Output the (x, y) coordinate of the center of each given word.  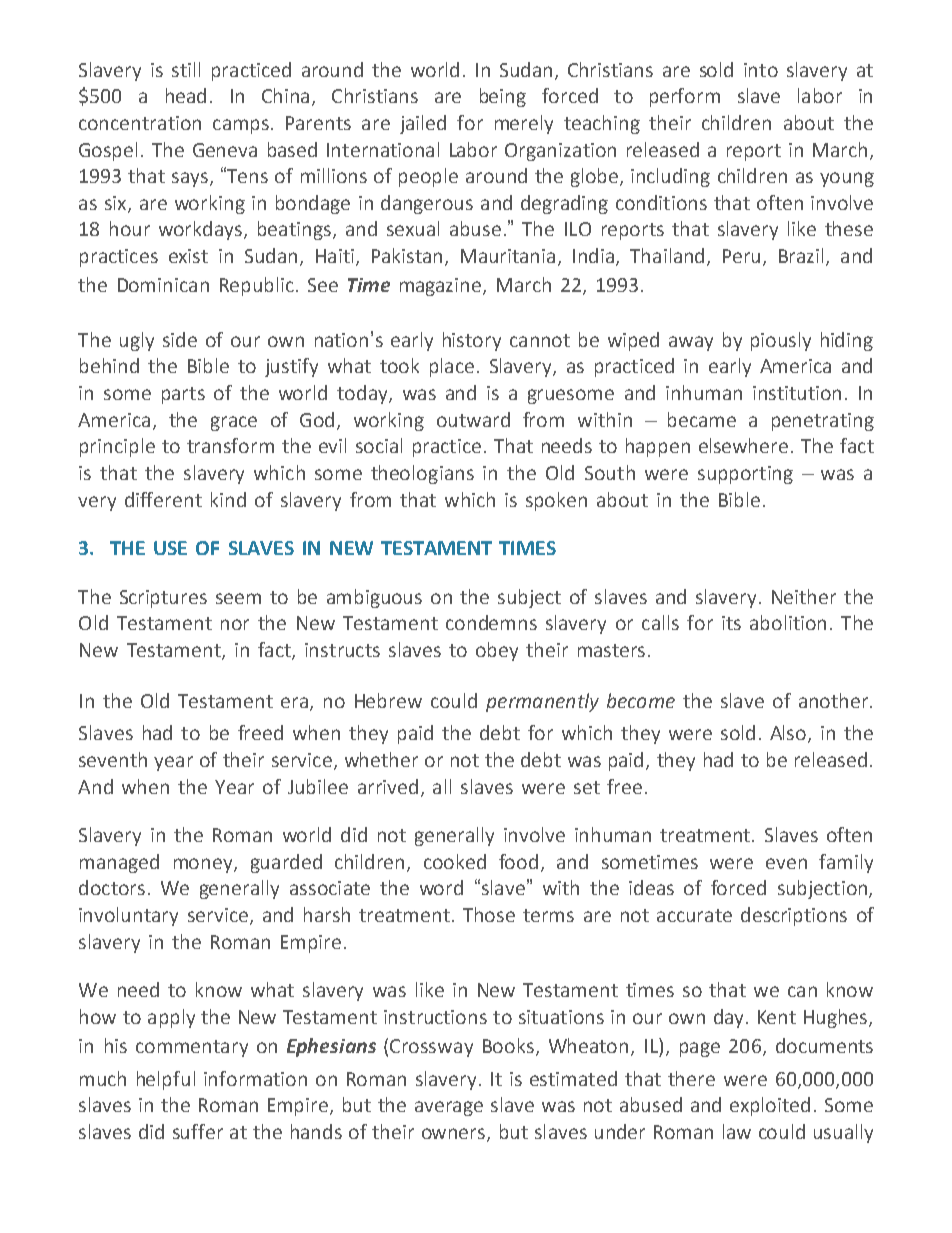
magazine (442, 287)
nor (235, 624)
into (761, 70)
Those (489, 914)
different (163, 499)
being (503, 97)
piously (781, 341)
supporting (745, 475)
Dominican (163, 285)
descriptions (794, 916)
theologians (422, 474)
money (204, 865)
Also (789, 734)
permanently (542, 702)
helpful (166, 1080)
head (186, 95)
